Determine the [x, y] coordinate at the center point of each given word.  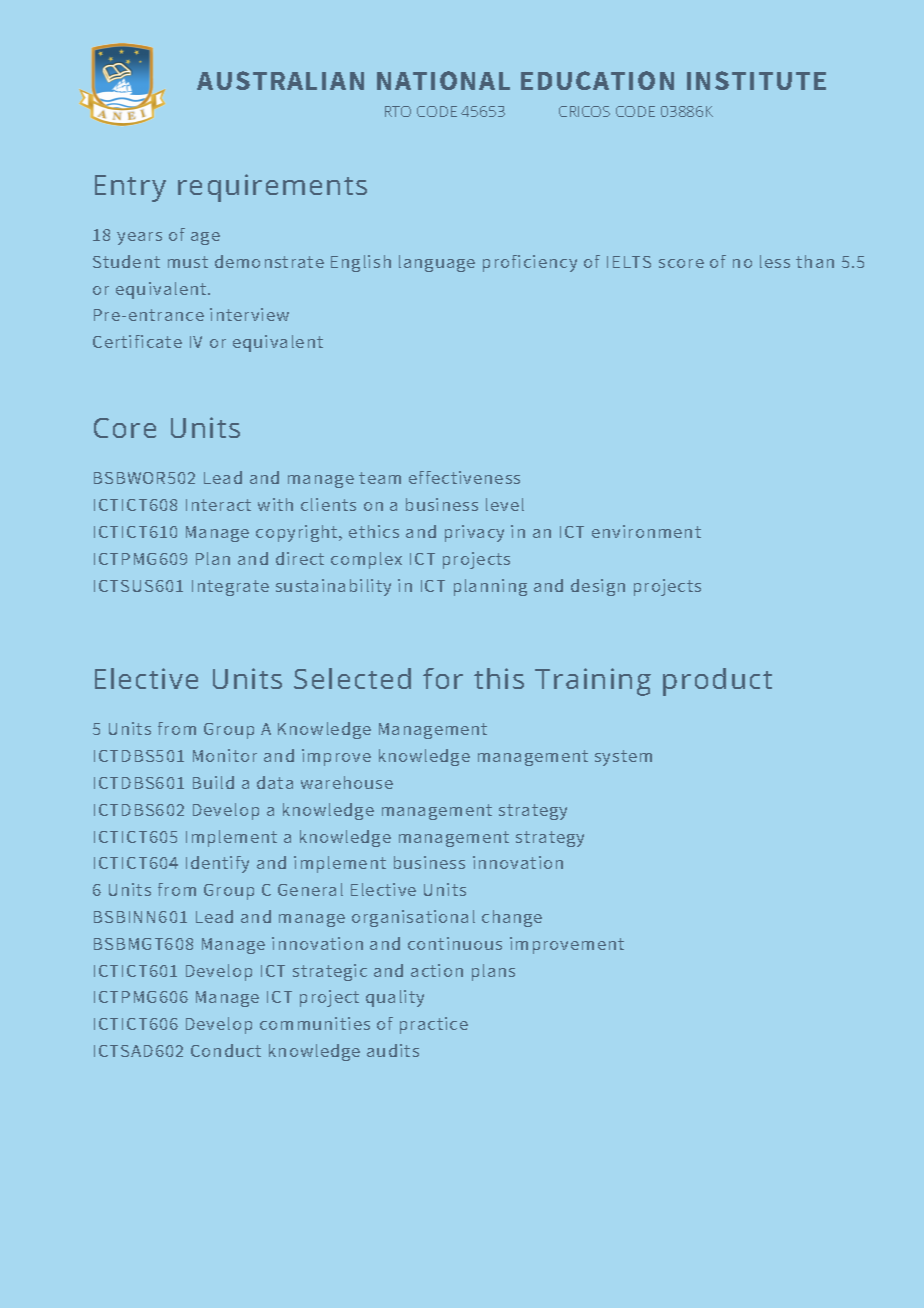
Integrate [230, 588]
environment [646, 531]
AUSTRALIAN [280, 80]
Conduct [226, 1050]
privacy [474, 533]
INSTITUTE [756, 80]
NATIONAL [443, 80]
